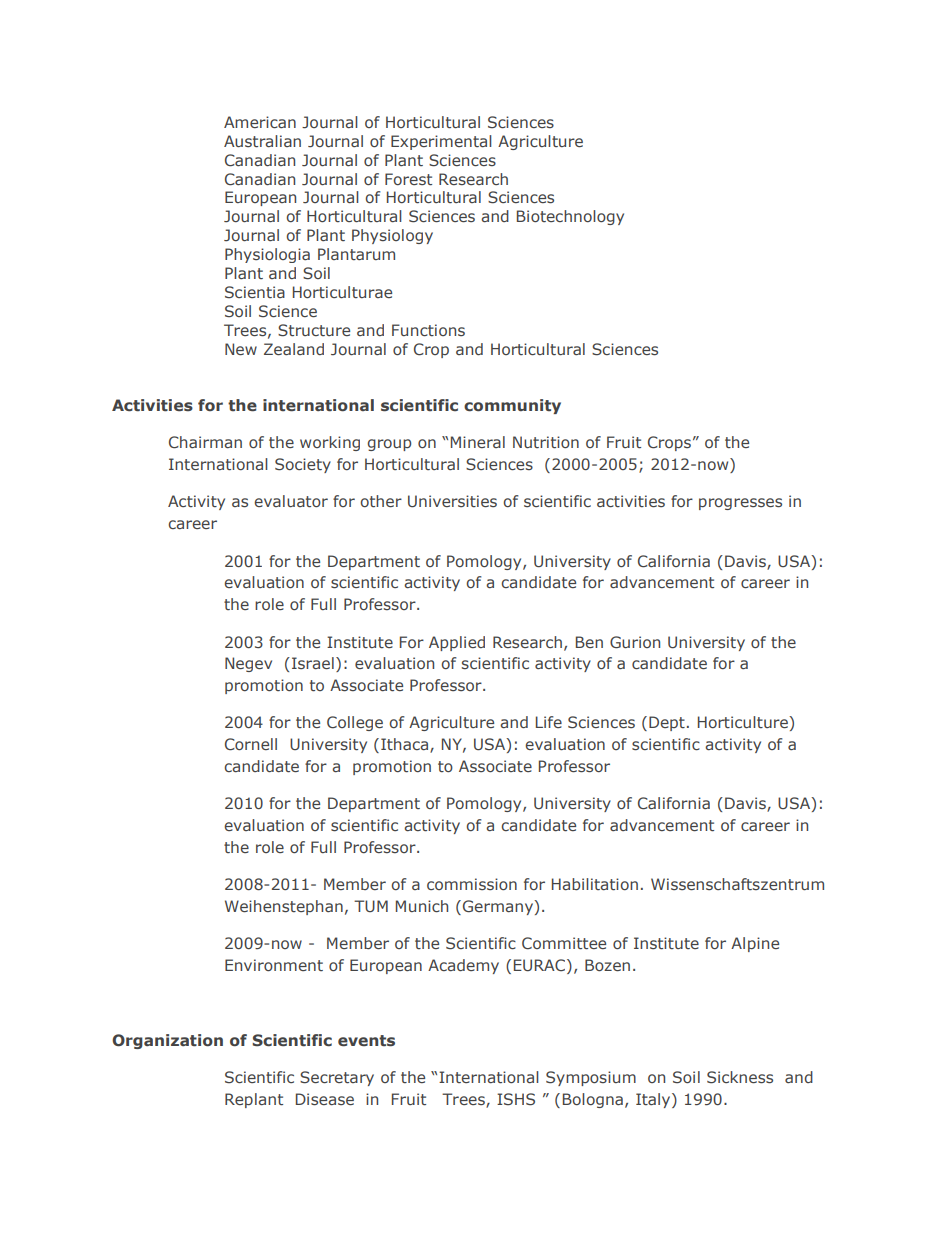 Image resolution: width=952 pixels, height=1233 pixels. Describe the element at coordinates (248, 664) in the screenshot. I see `Negev` at that location.
